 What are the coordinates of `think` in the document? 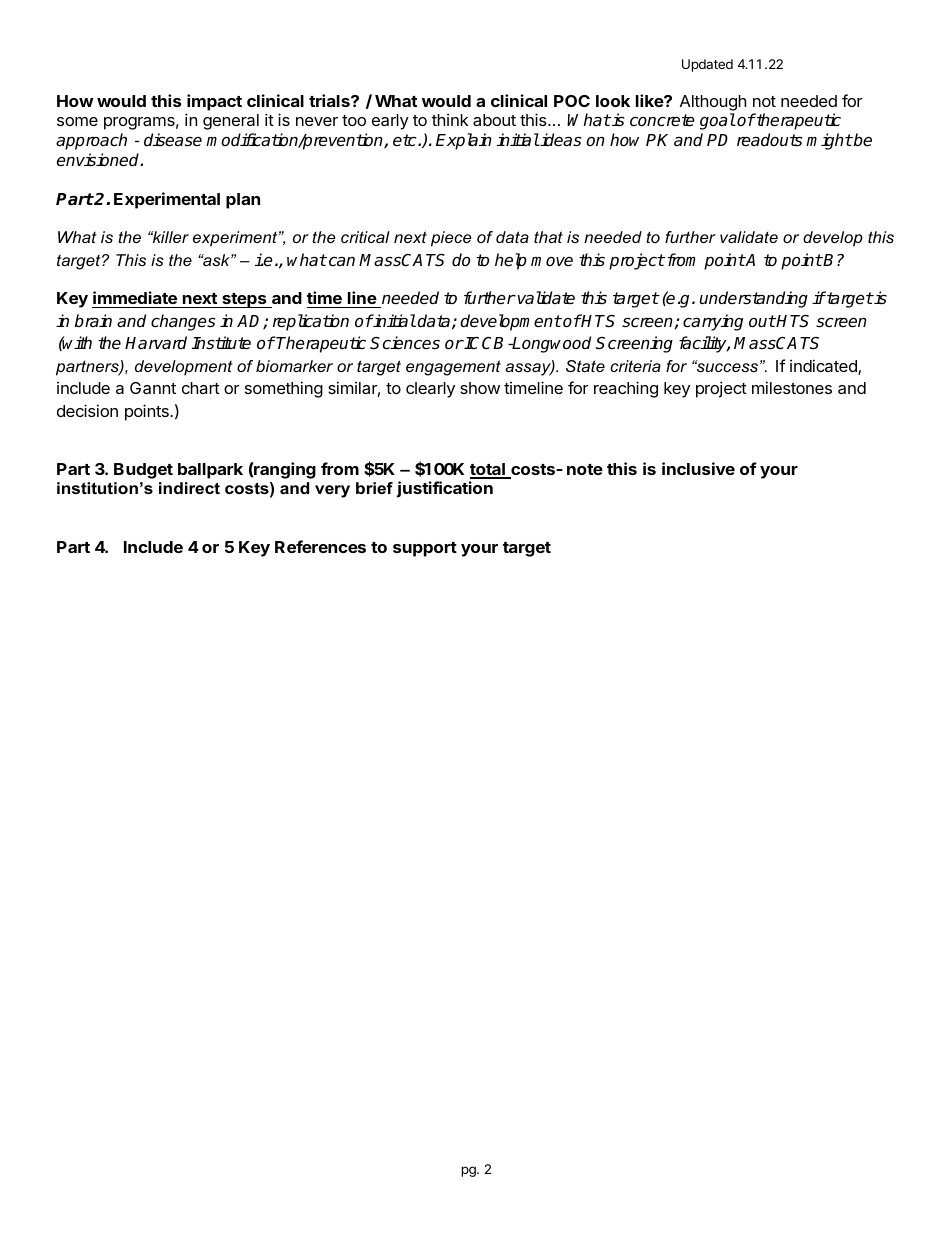 It's located at (450, 120).
